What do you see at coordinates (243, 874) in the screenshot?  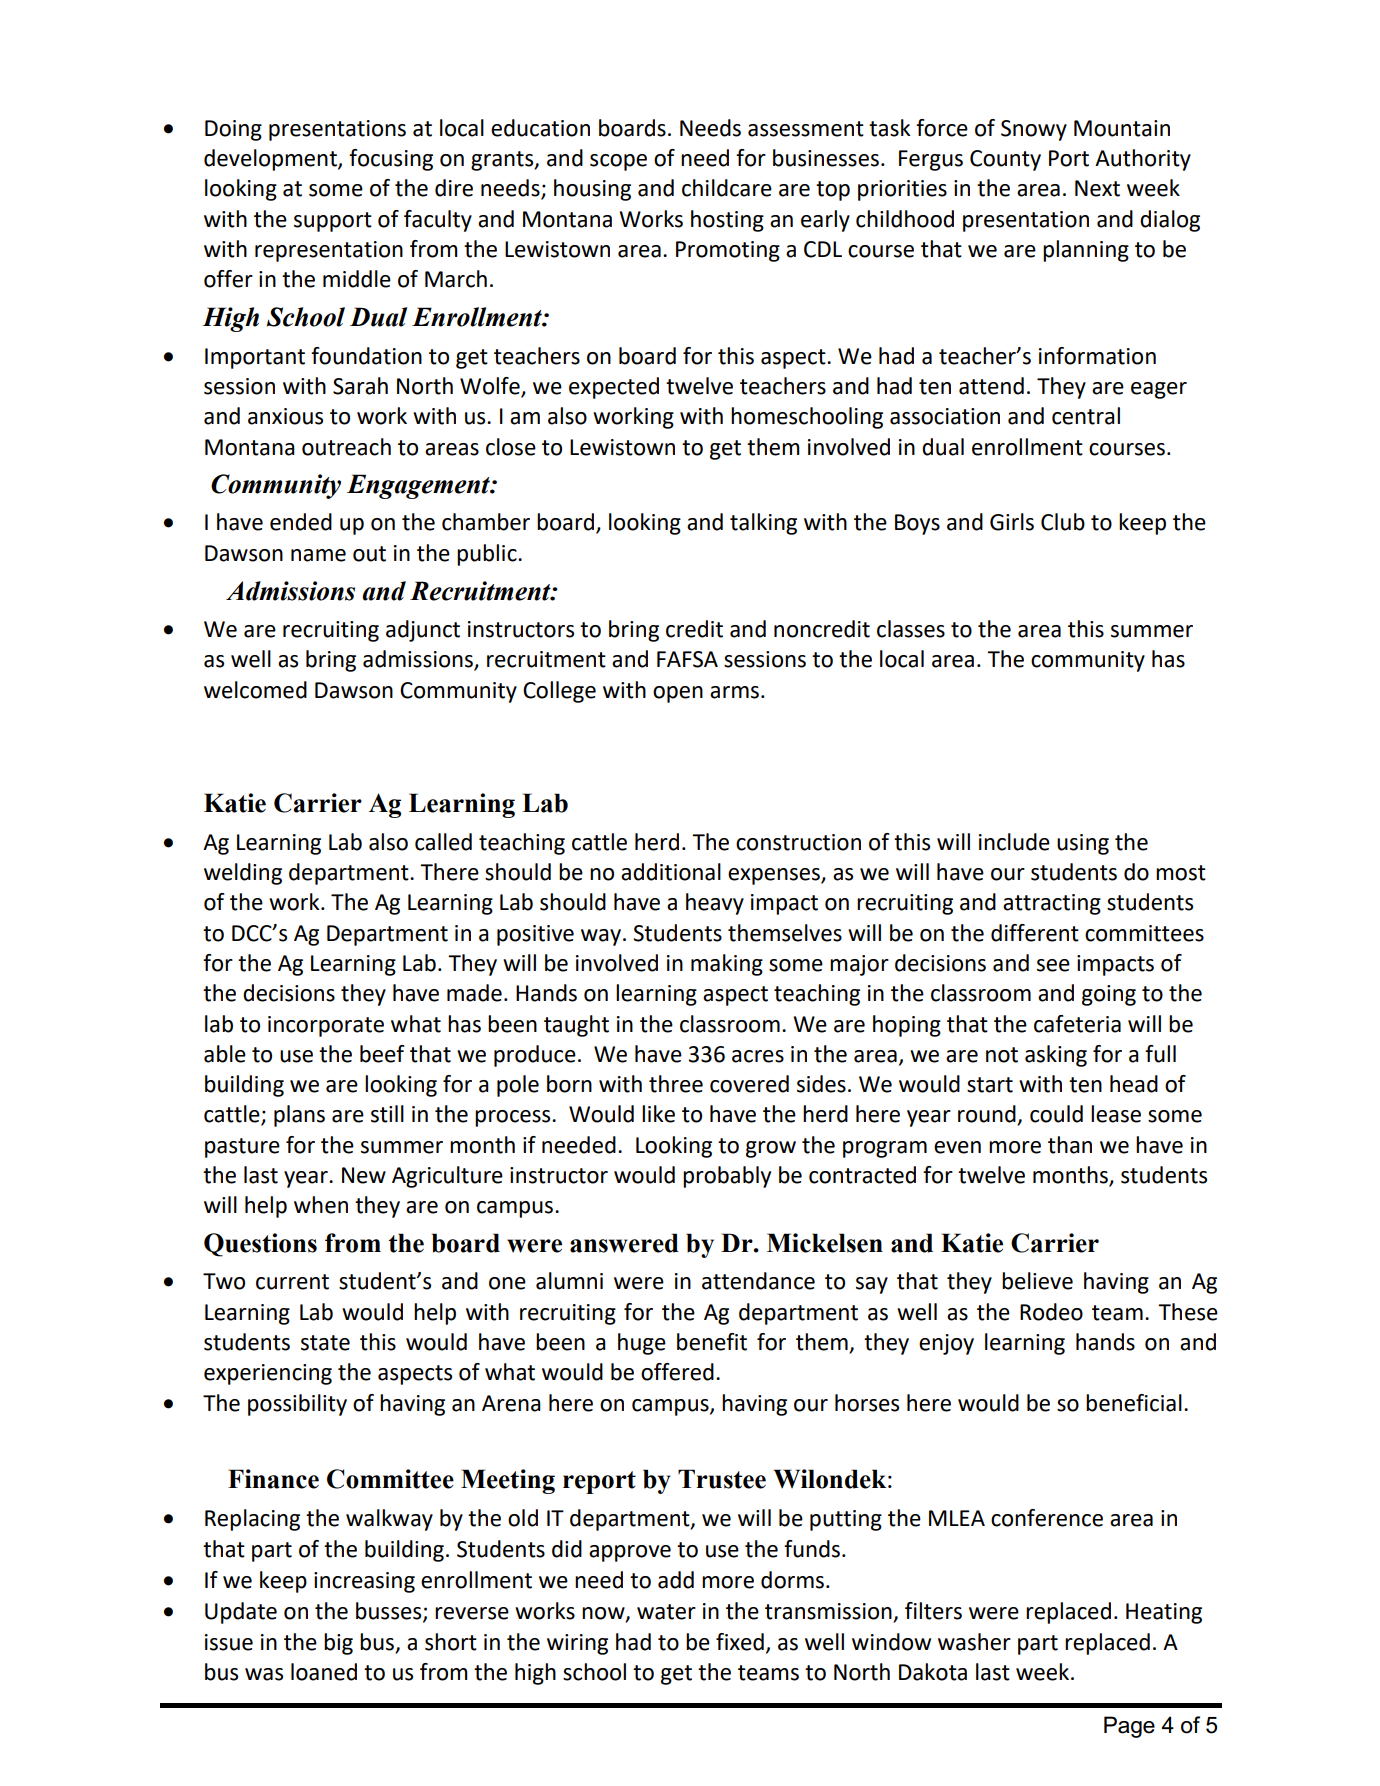 I see `welding` at bounding box center [243, 874].
